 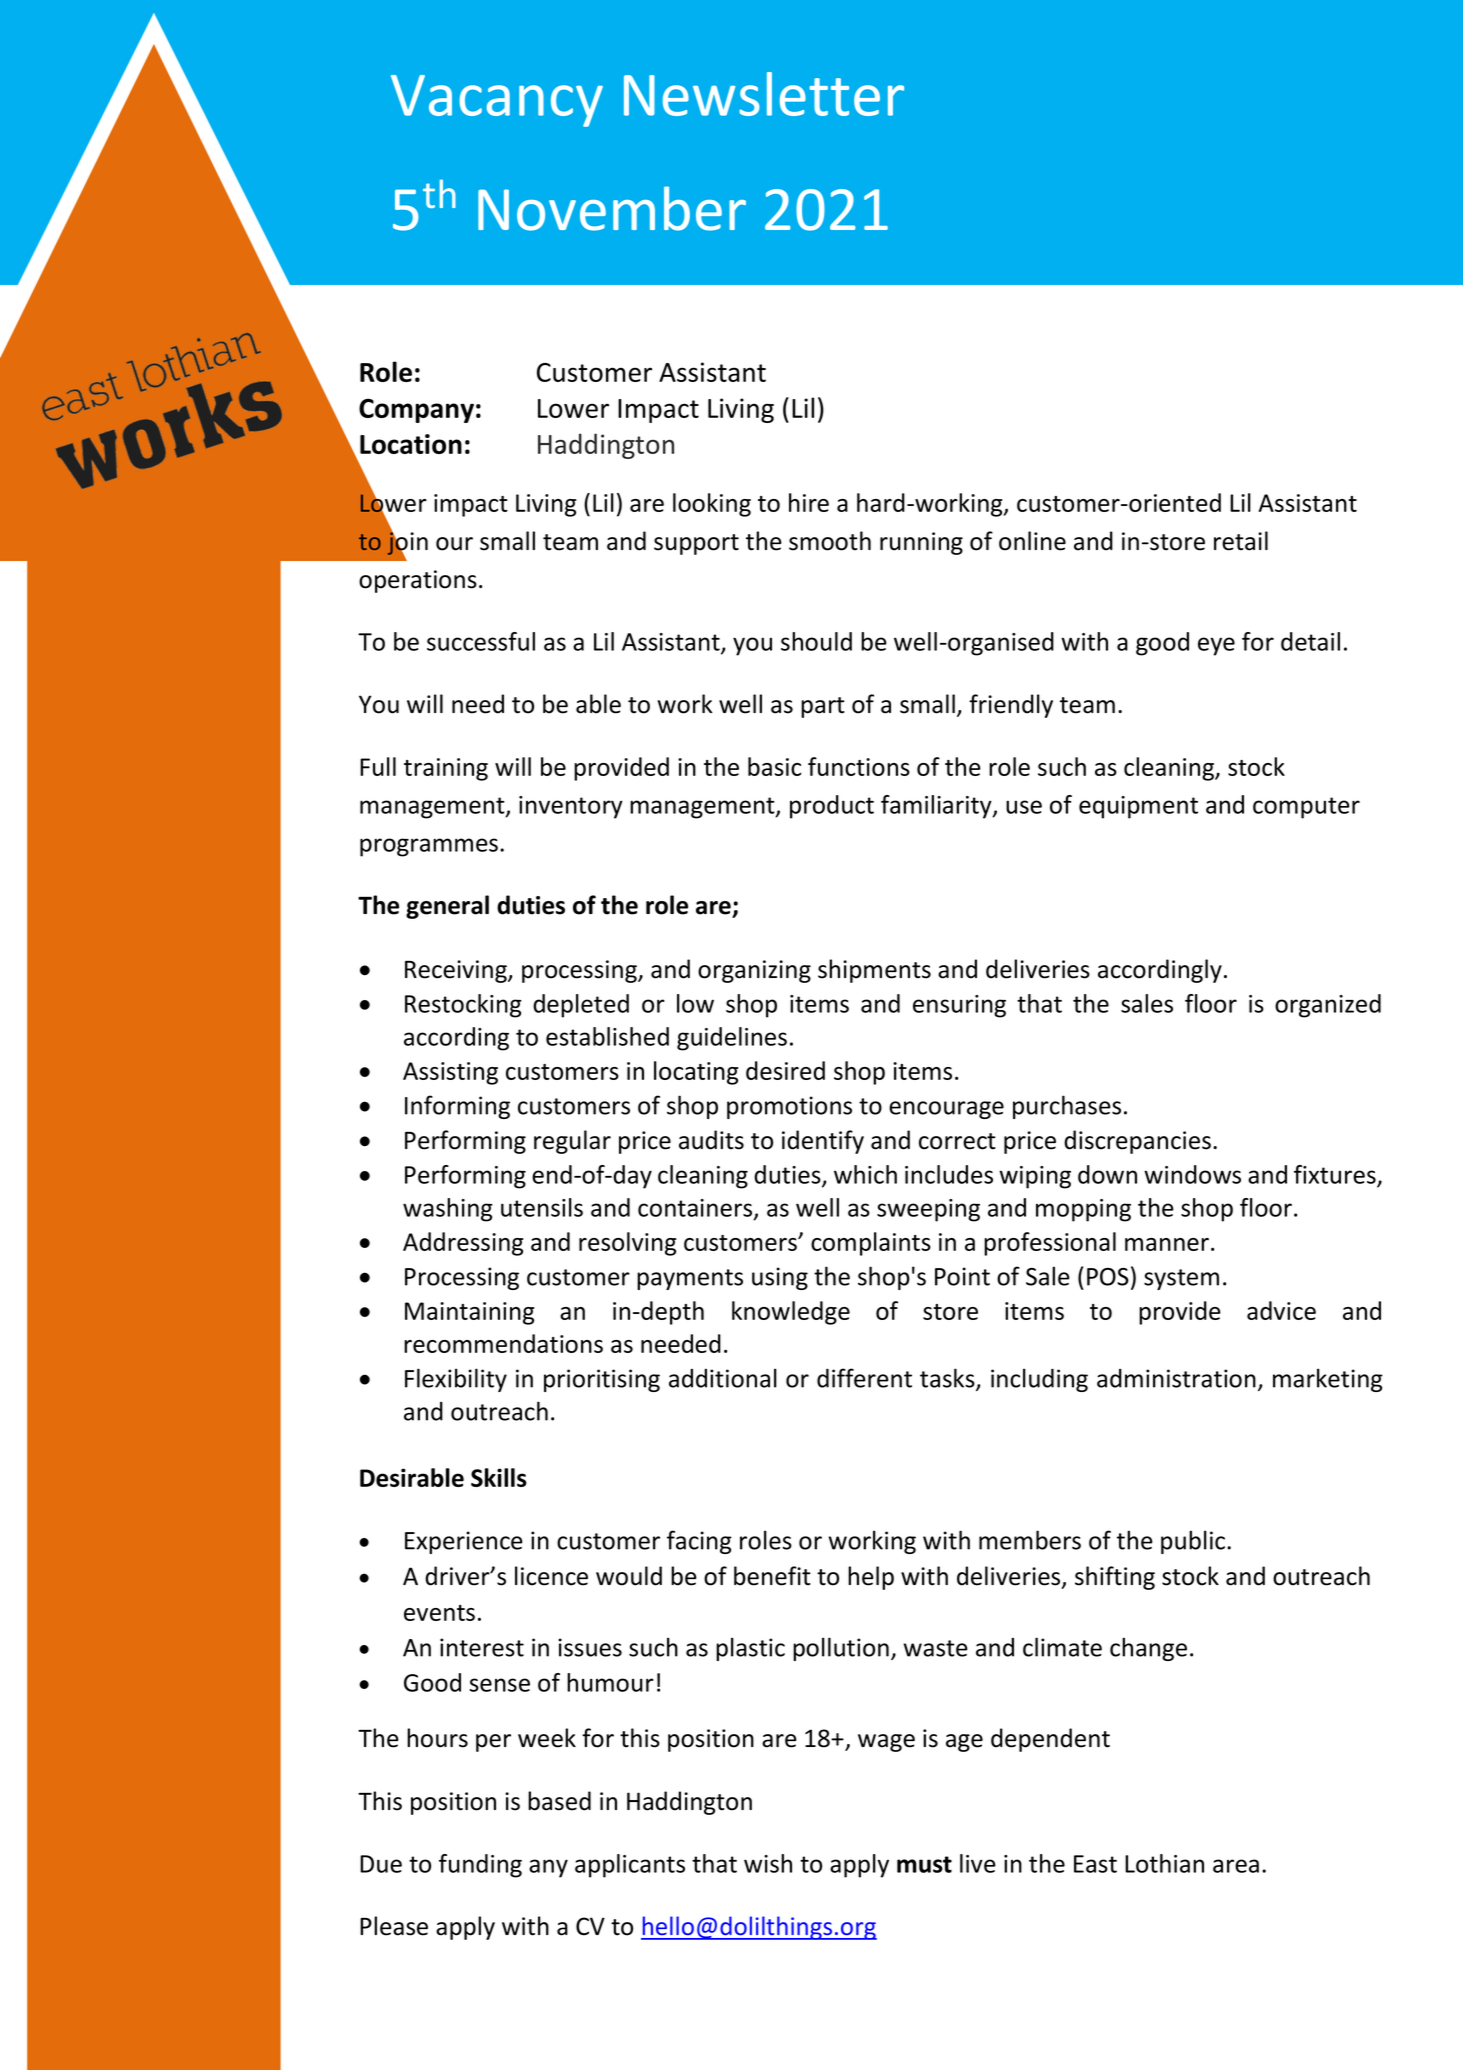 I want to click on shipments, so click(x=874, y=971).
